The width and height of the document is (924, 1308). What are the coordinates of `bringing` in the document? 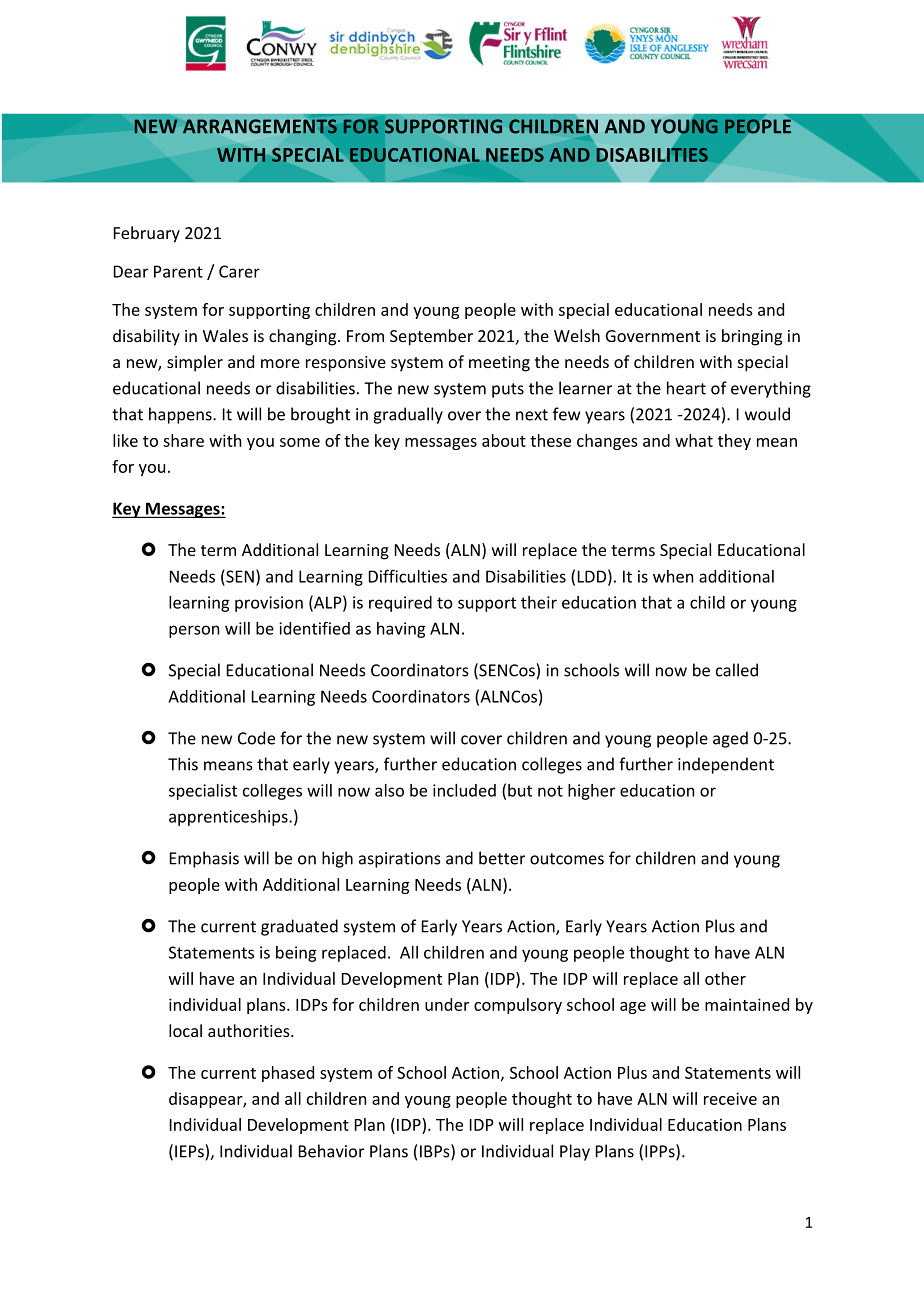 It's located at (752, 337).
